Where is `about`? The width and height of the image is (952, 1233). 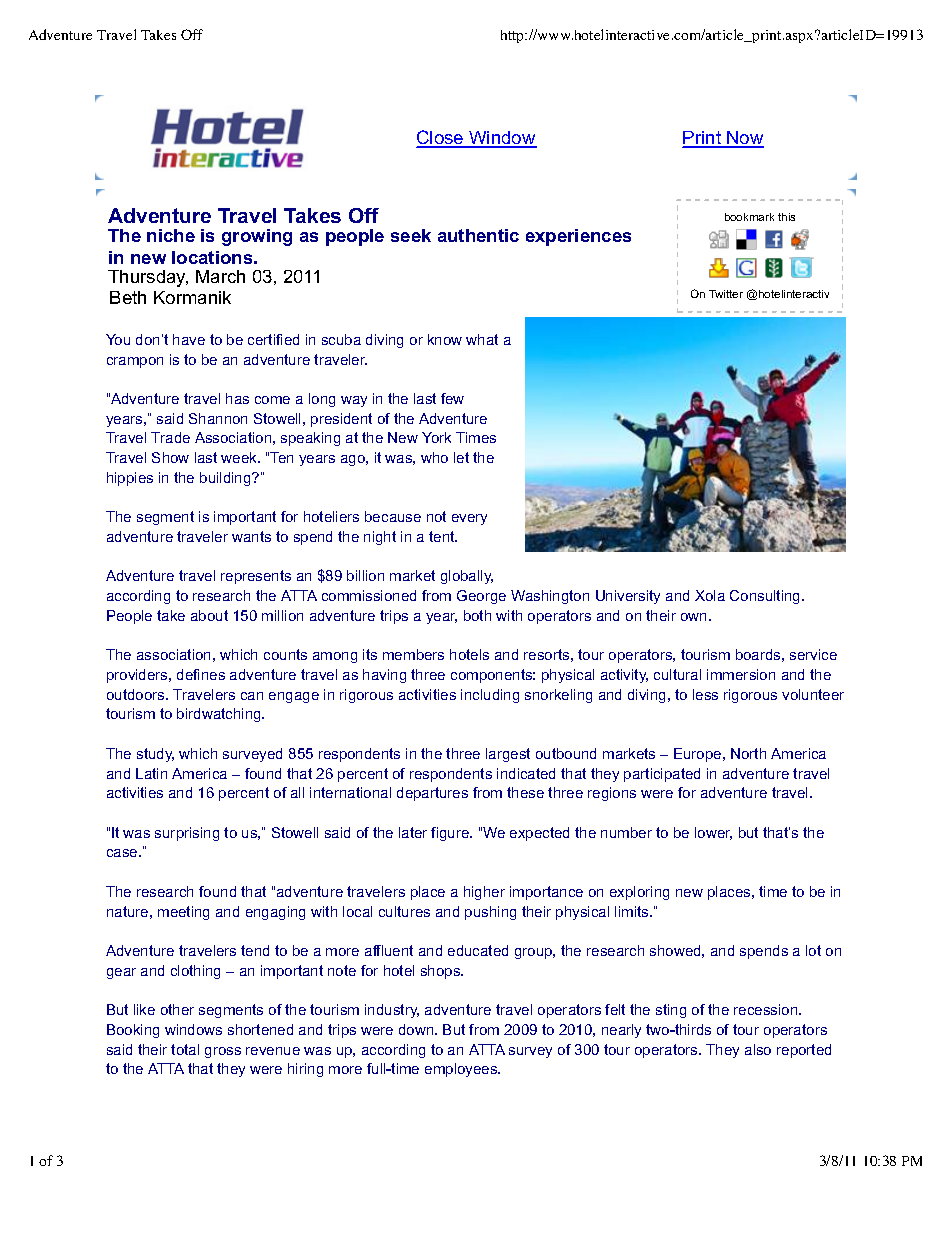
about is located at coordinates (209, 615).
